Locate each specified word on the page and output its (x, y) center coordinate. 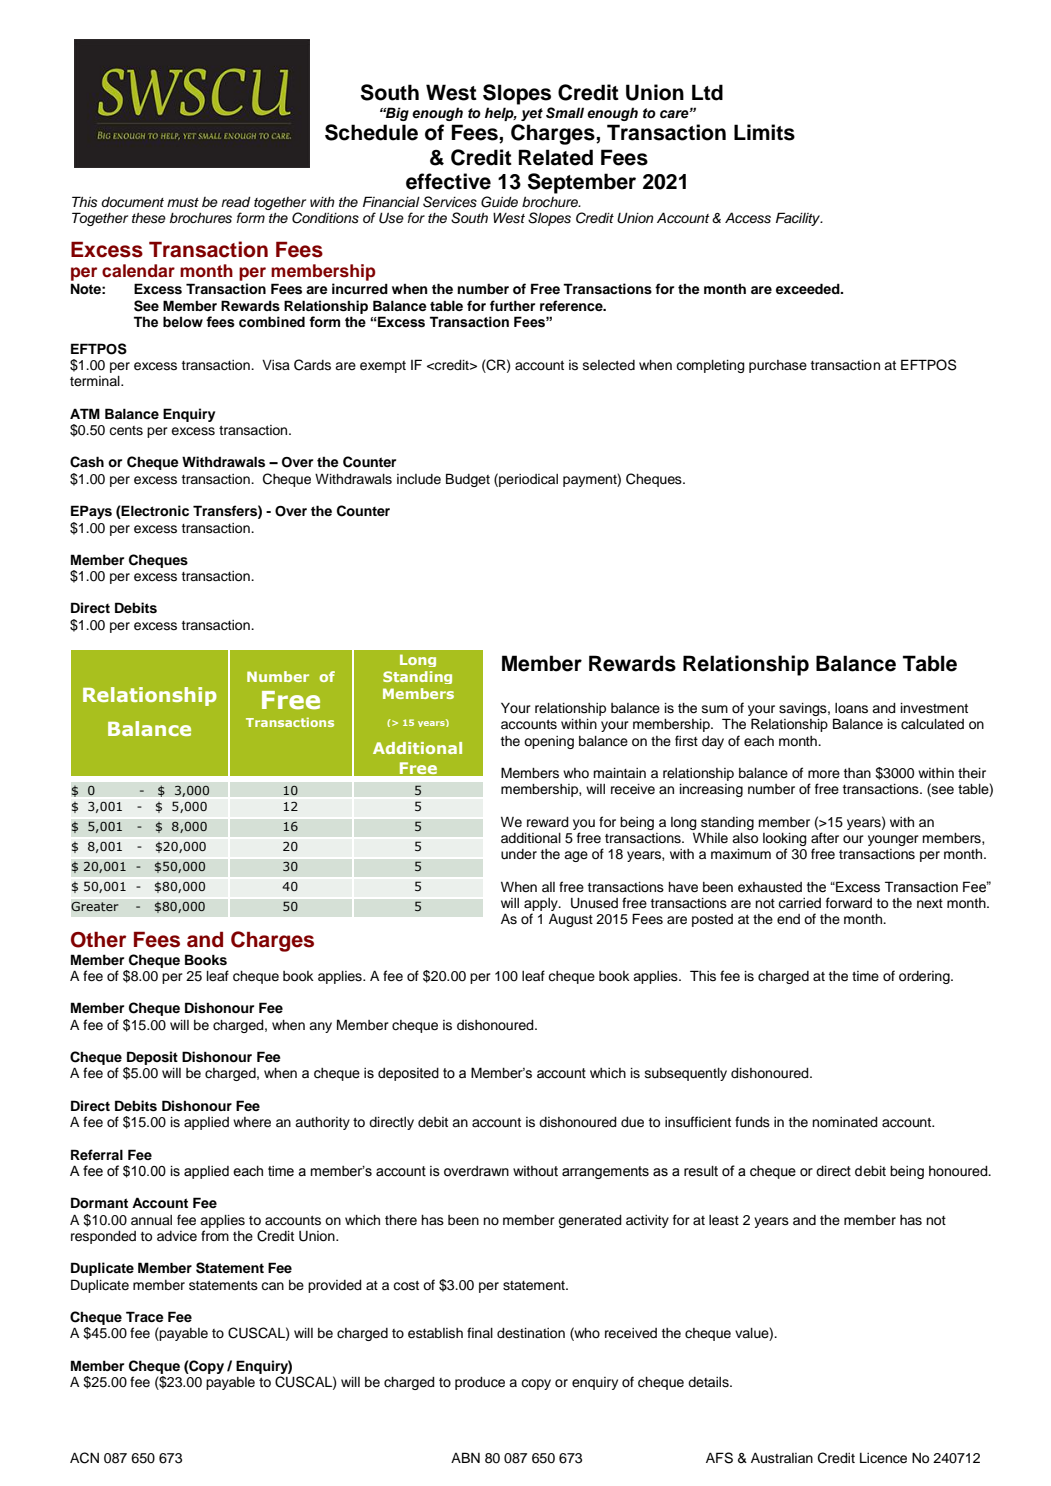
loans (851, 708)
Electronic (154, 512)
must (183, 203)
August (571, 920)
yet (532, 114)
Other (98, 939)
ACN (84, 1458)
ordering (925, 977)
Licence (883, 1458)
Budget (468, 480)
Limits (764, 132)
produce (480, 1383)
